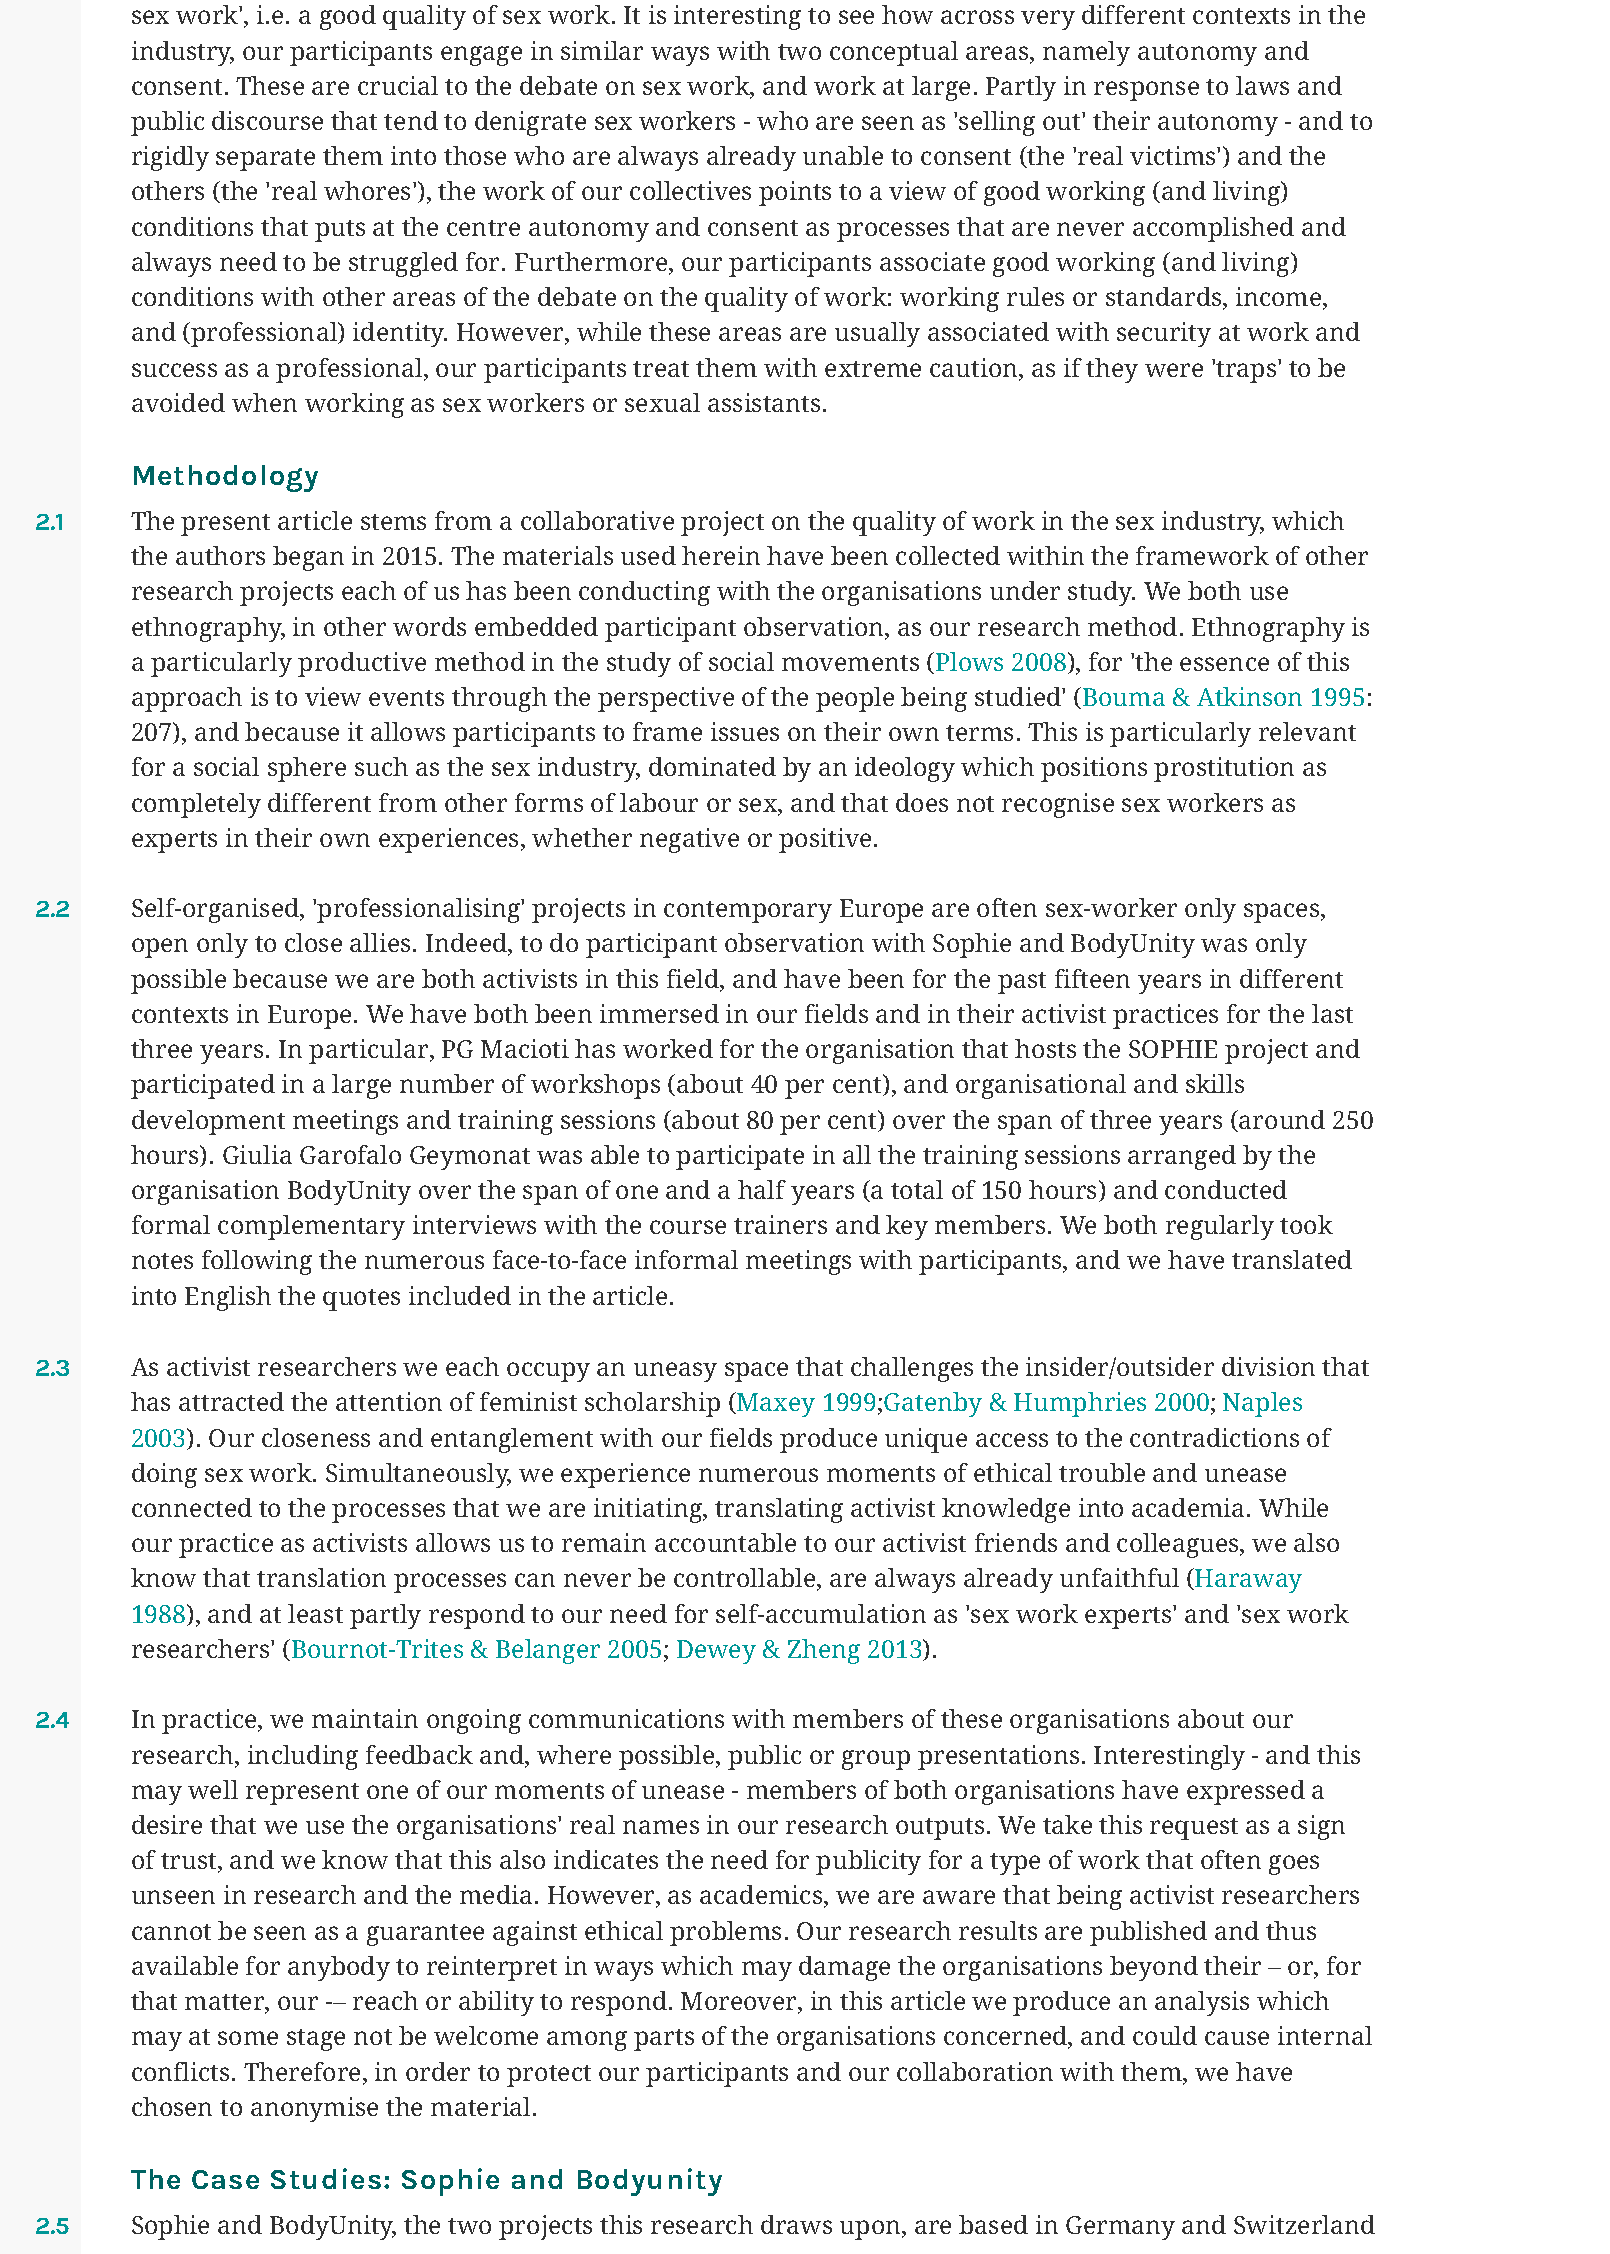  Describe the element at coordinates (326, 2178) in the page. I see `Studies` at that location.
